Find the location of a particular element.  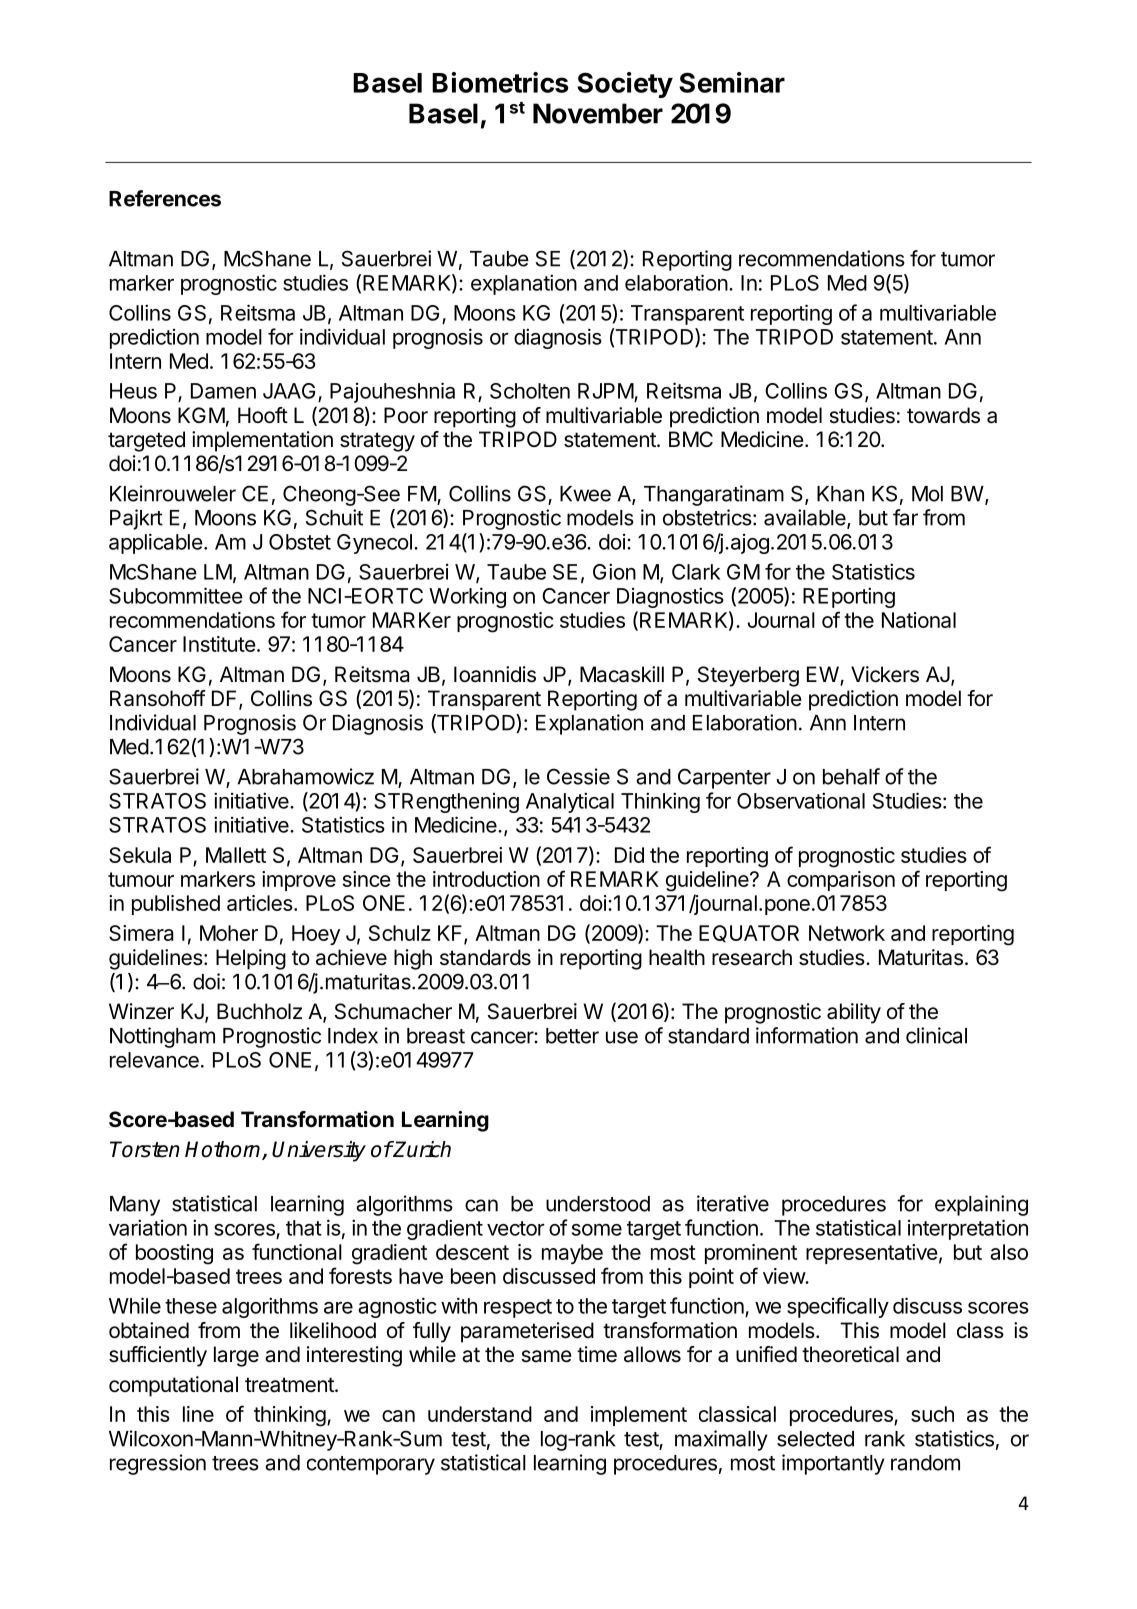

Analytical is located at coordinates (570, 802).
